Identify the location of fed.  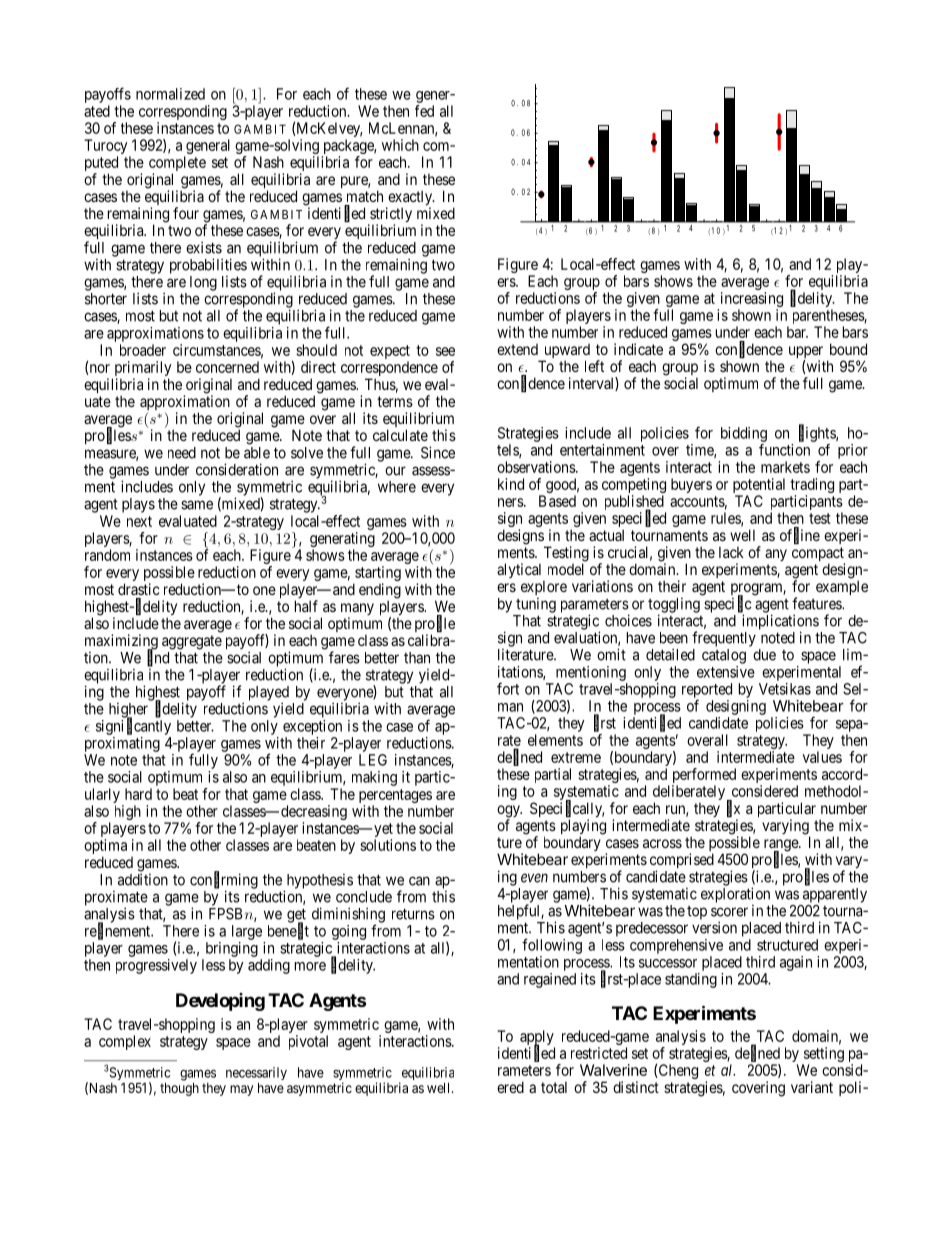
(424, 111).
